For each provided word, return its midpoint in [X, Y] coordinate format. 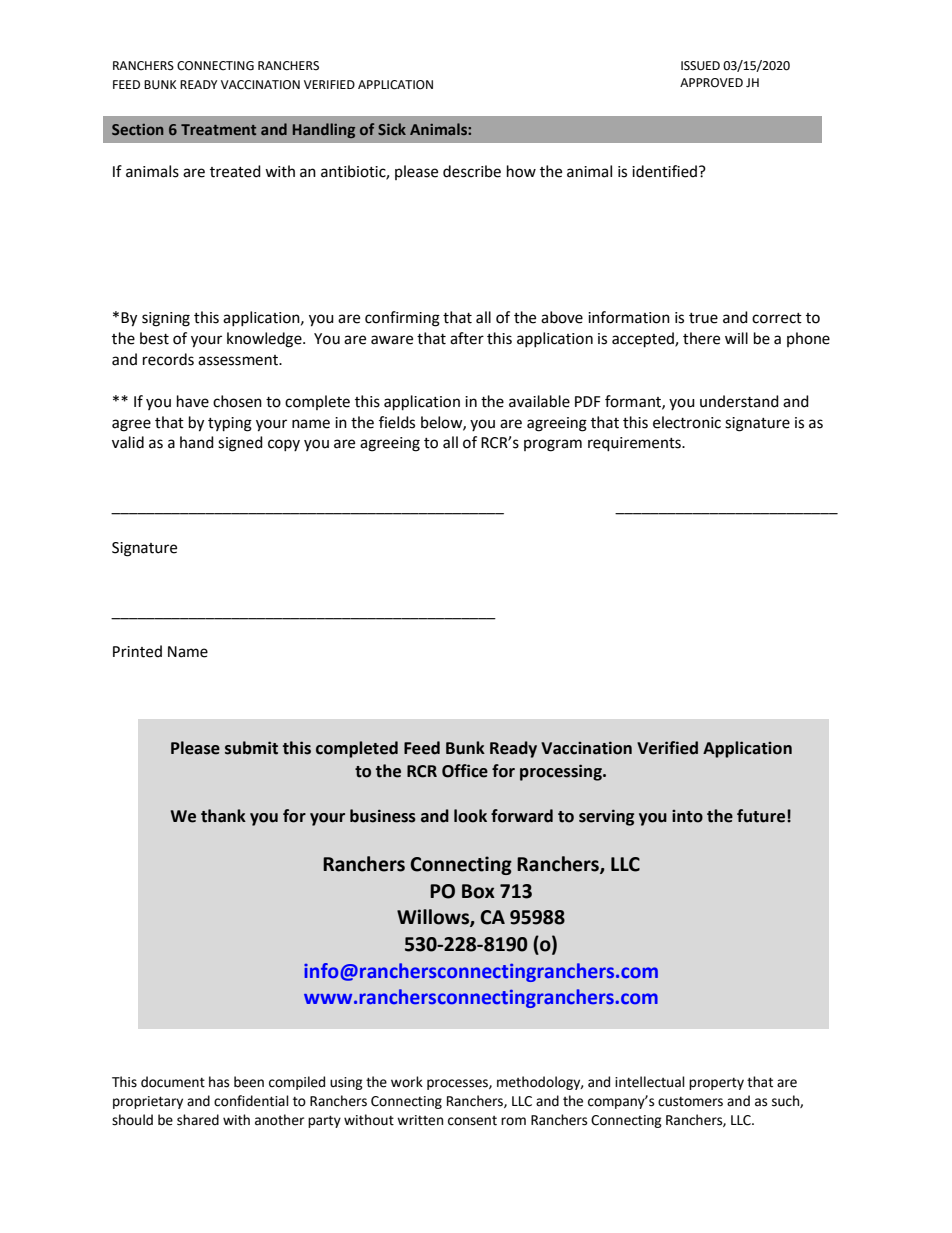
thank [223, 816]
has [219, 1082]
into [687, 816]
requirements [635, 444]
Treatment [218, 129]
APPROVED [711, 83]
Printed [137, 651]
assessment [239, 360]
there [701, 338]
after [467, 338]
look [470, 816]
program [553, 445]
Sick [392, 129]
